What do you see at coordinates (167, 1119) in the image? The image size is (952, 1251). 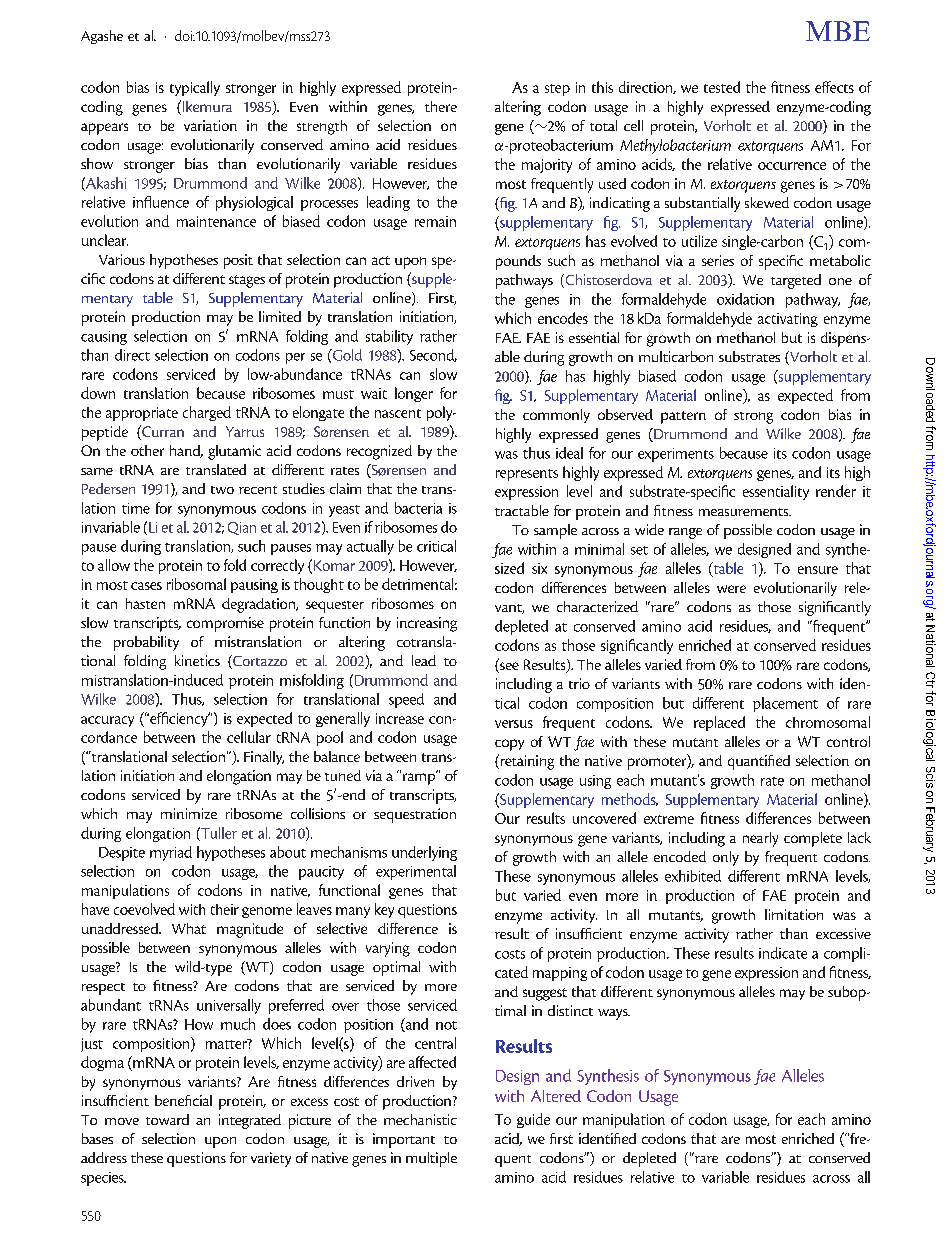 I see `toward` at bounding box center [167, 1119].
